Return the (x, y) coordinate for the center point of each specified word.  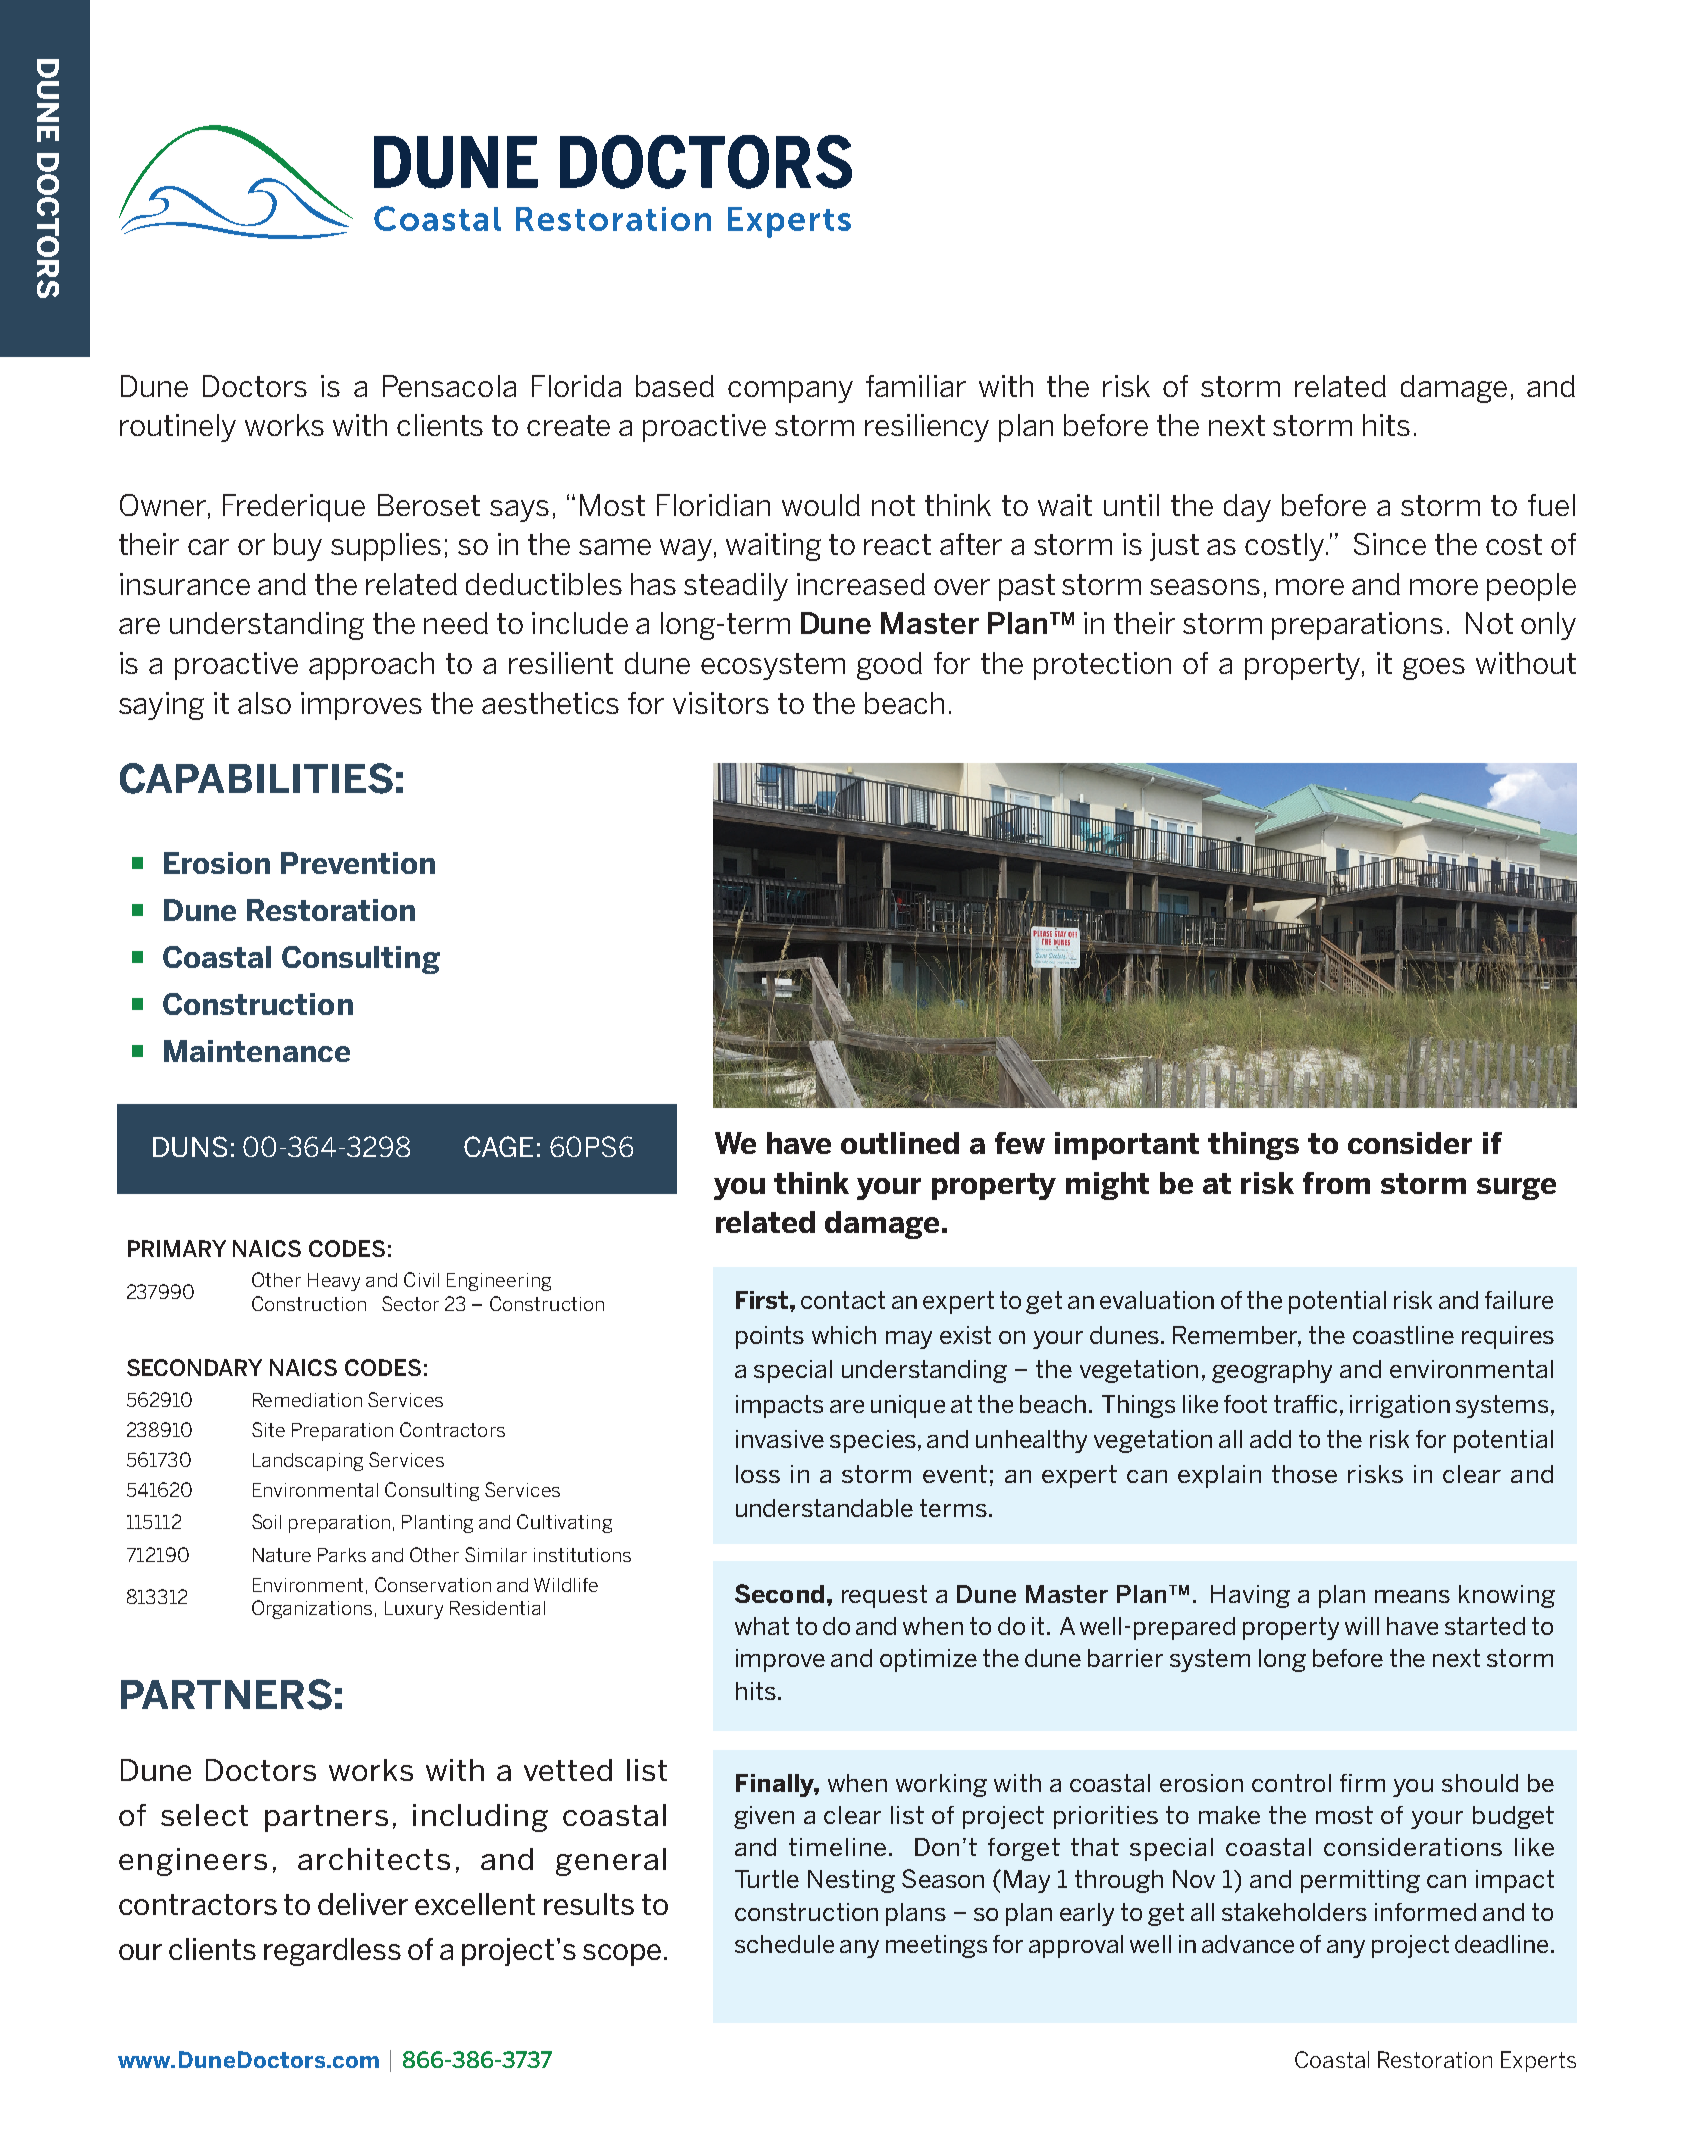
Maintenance (257, 1051)
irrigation (1400, 1406)
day (1247, 508)
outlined (900, 1143)
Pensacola (449, 386)
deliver (363, 1904)
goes (1434, 669)
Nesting (851, 1881)
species (873, 1441)
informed (1425, 1912)
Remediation (307, 1400)
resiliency (927, 428)
